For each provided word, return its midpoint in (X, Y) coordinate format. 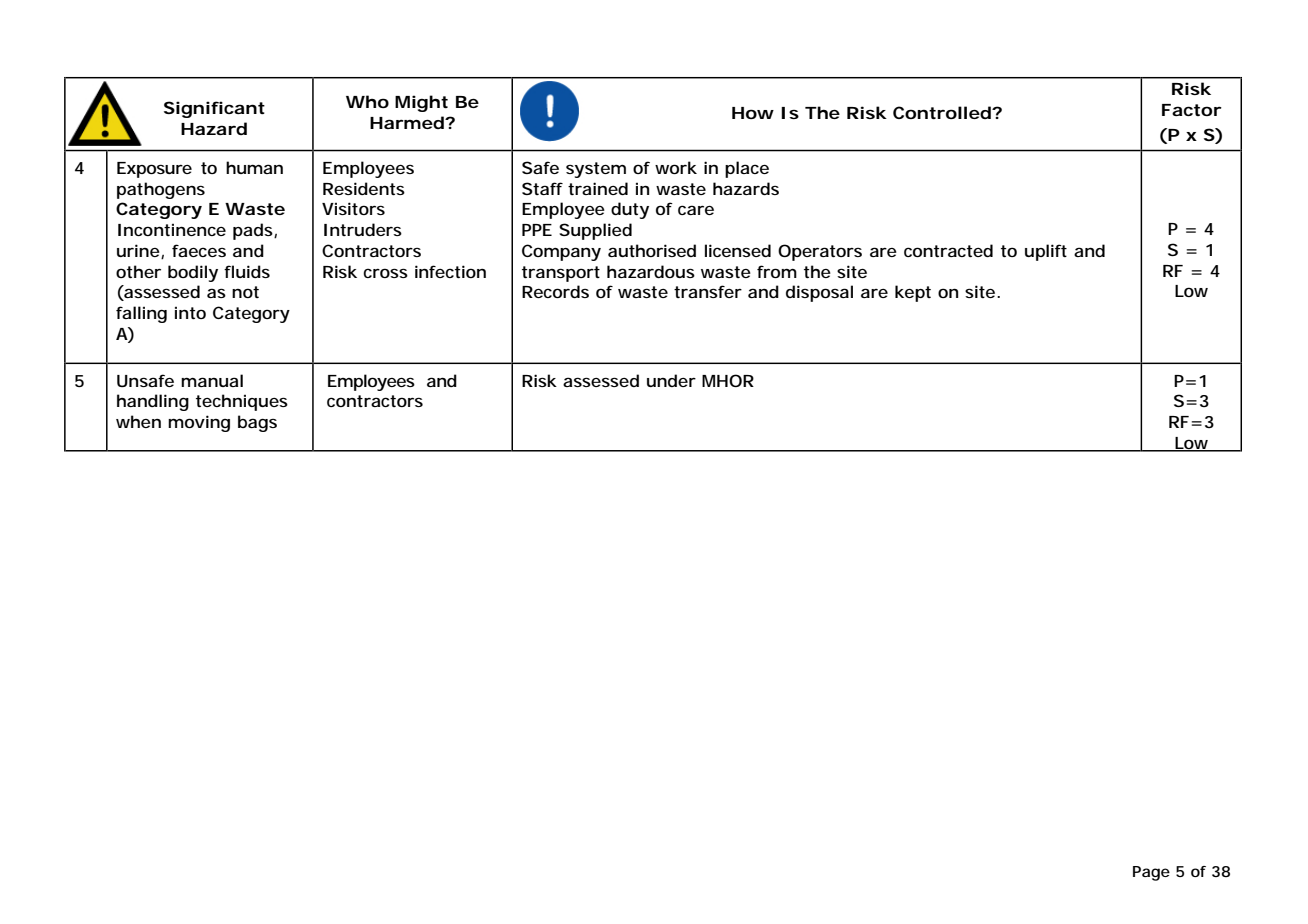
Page (1151, 873)
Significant (214, 109)
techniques (242, 402)
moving (199, 423)
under (671, 380)
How (753, 113)
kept (913, 293)
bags (257, 423)
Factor (1192, 110)
